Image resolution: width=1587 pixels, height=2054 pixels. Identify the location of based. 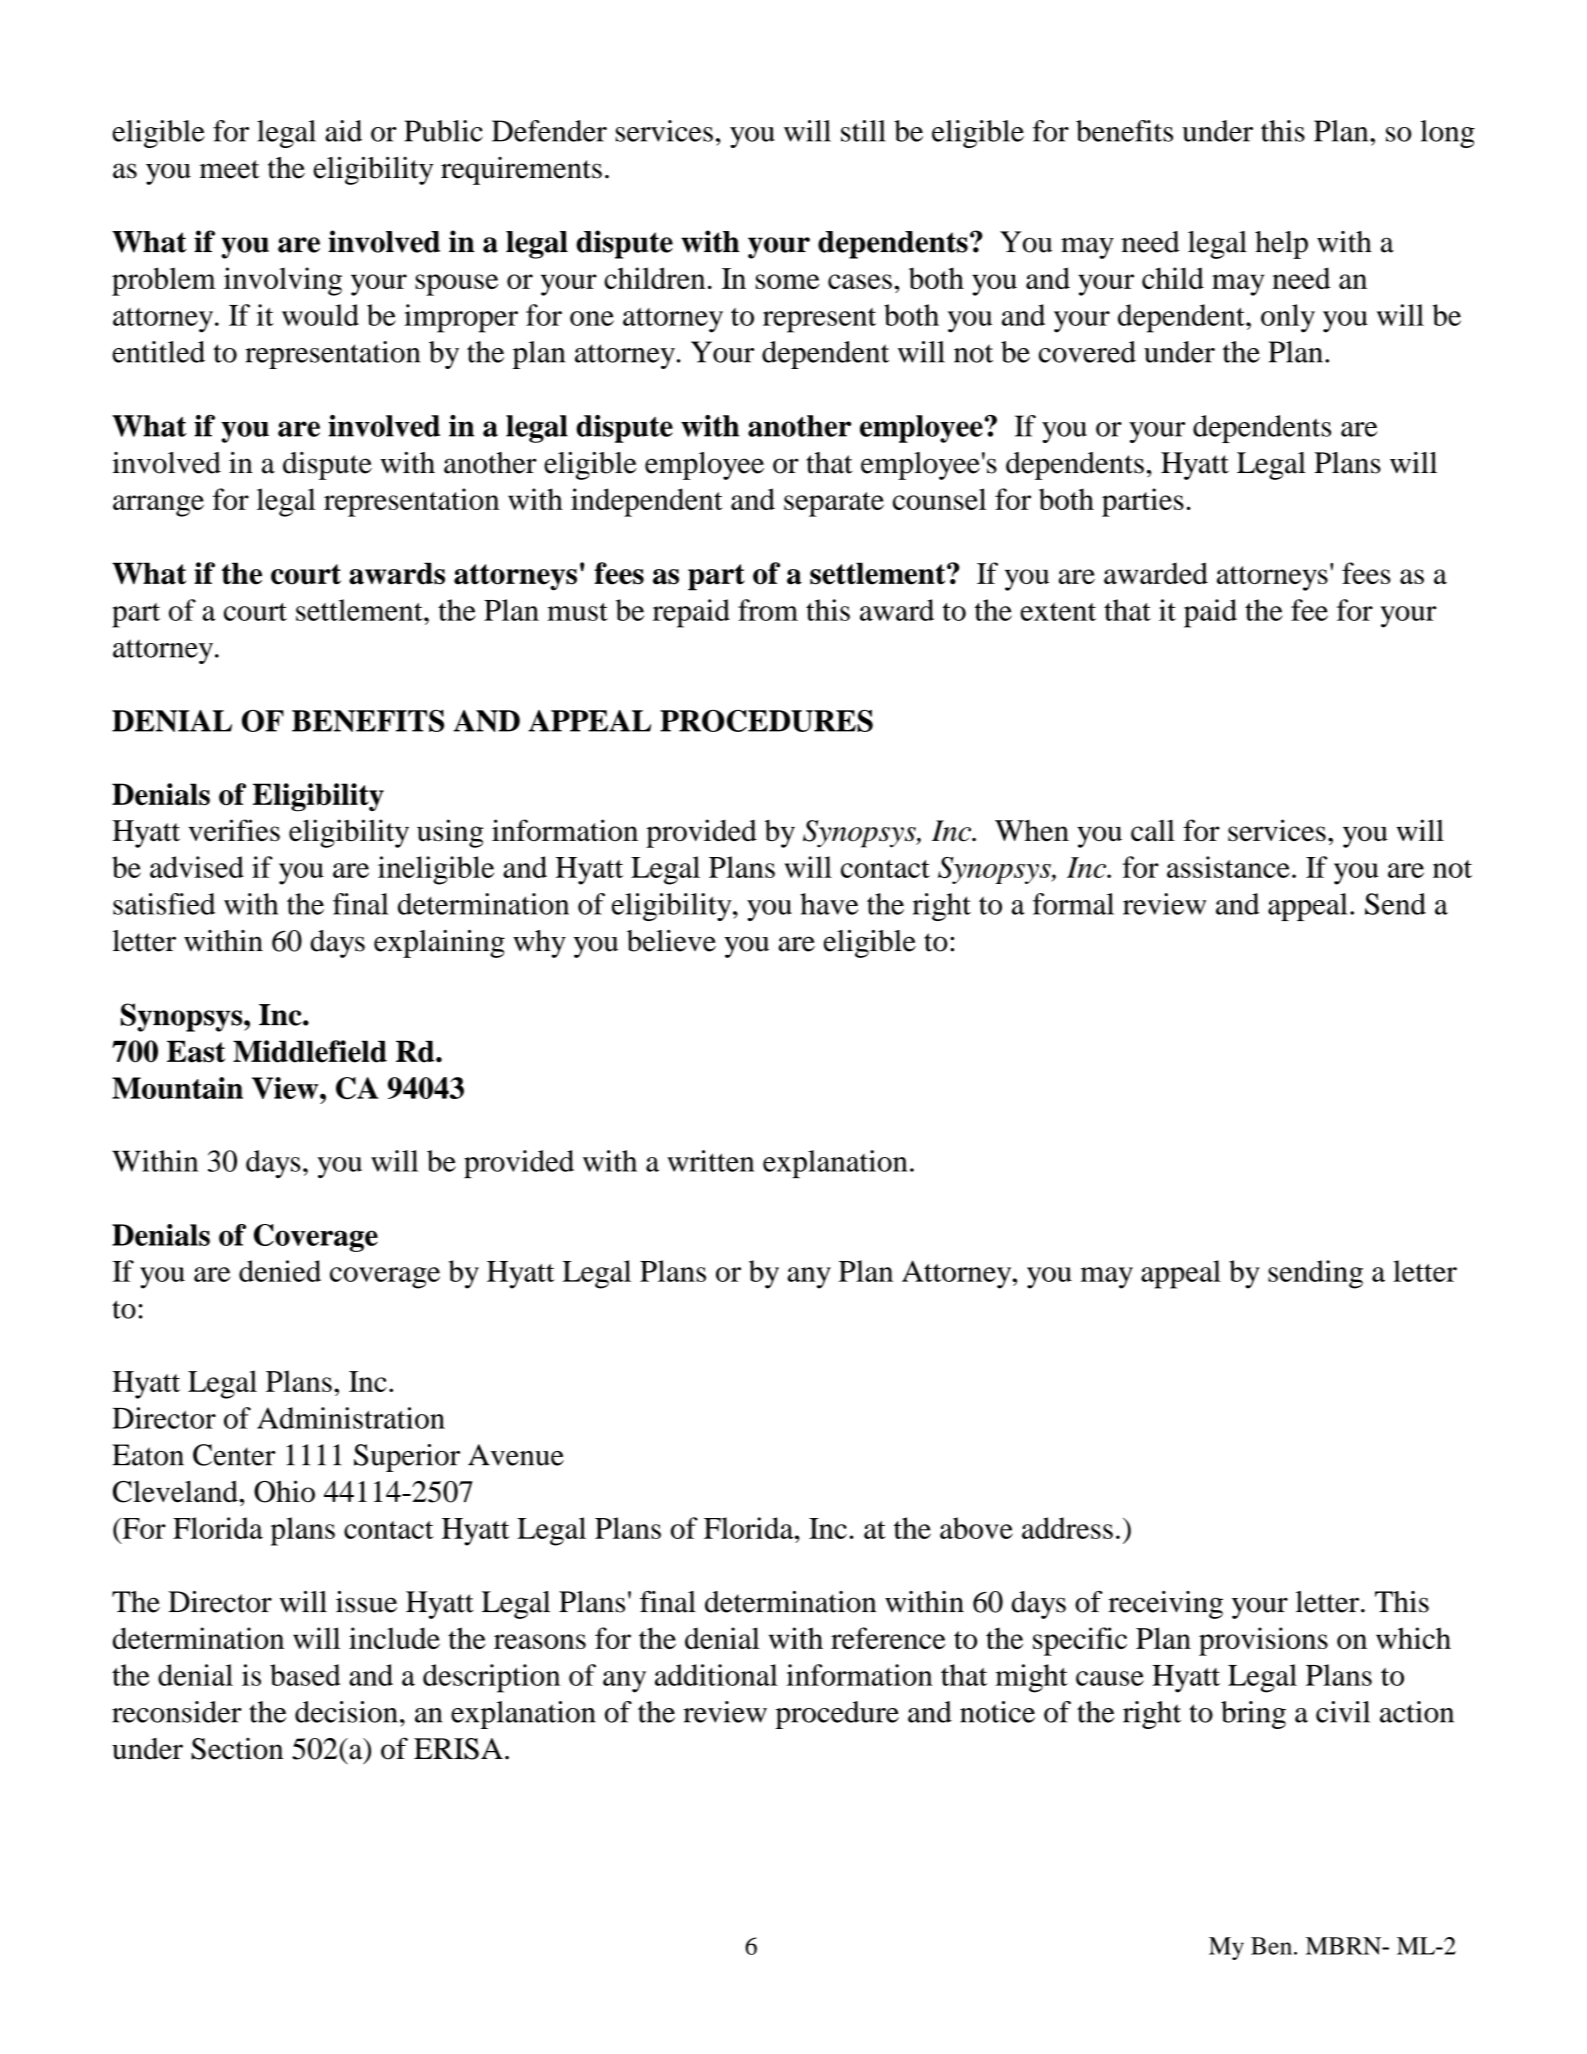
(305, 1675).
